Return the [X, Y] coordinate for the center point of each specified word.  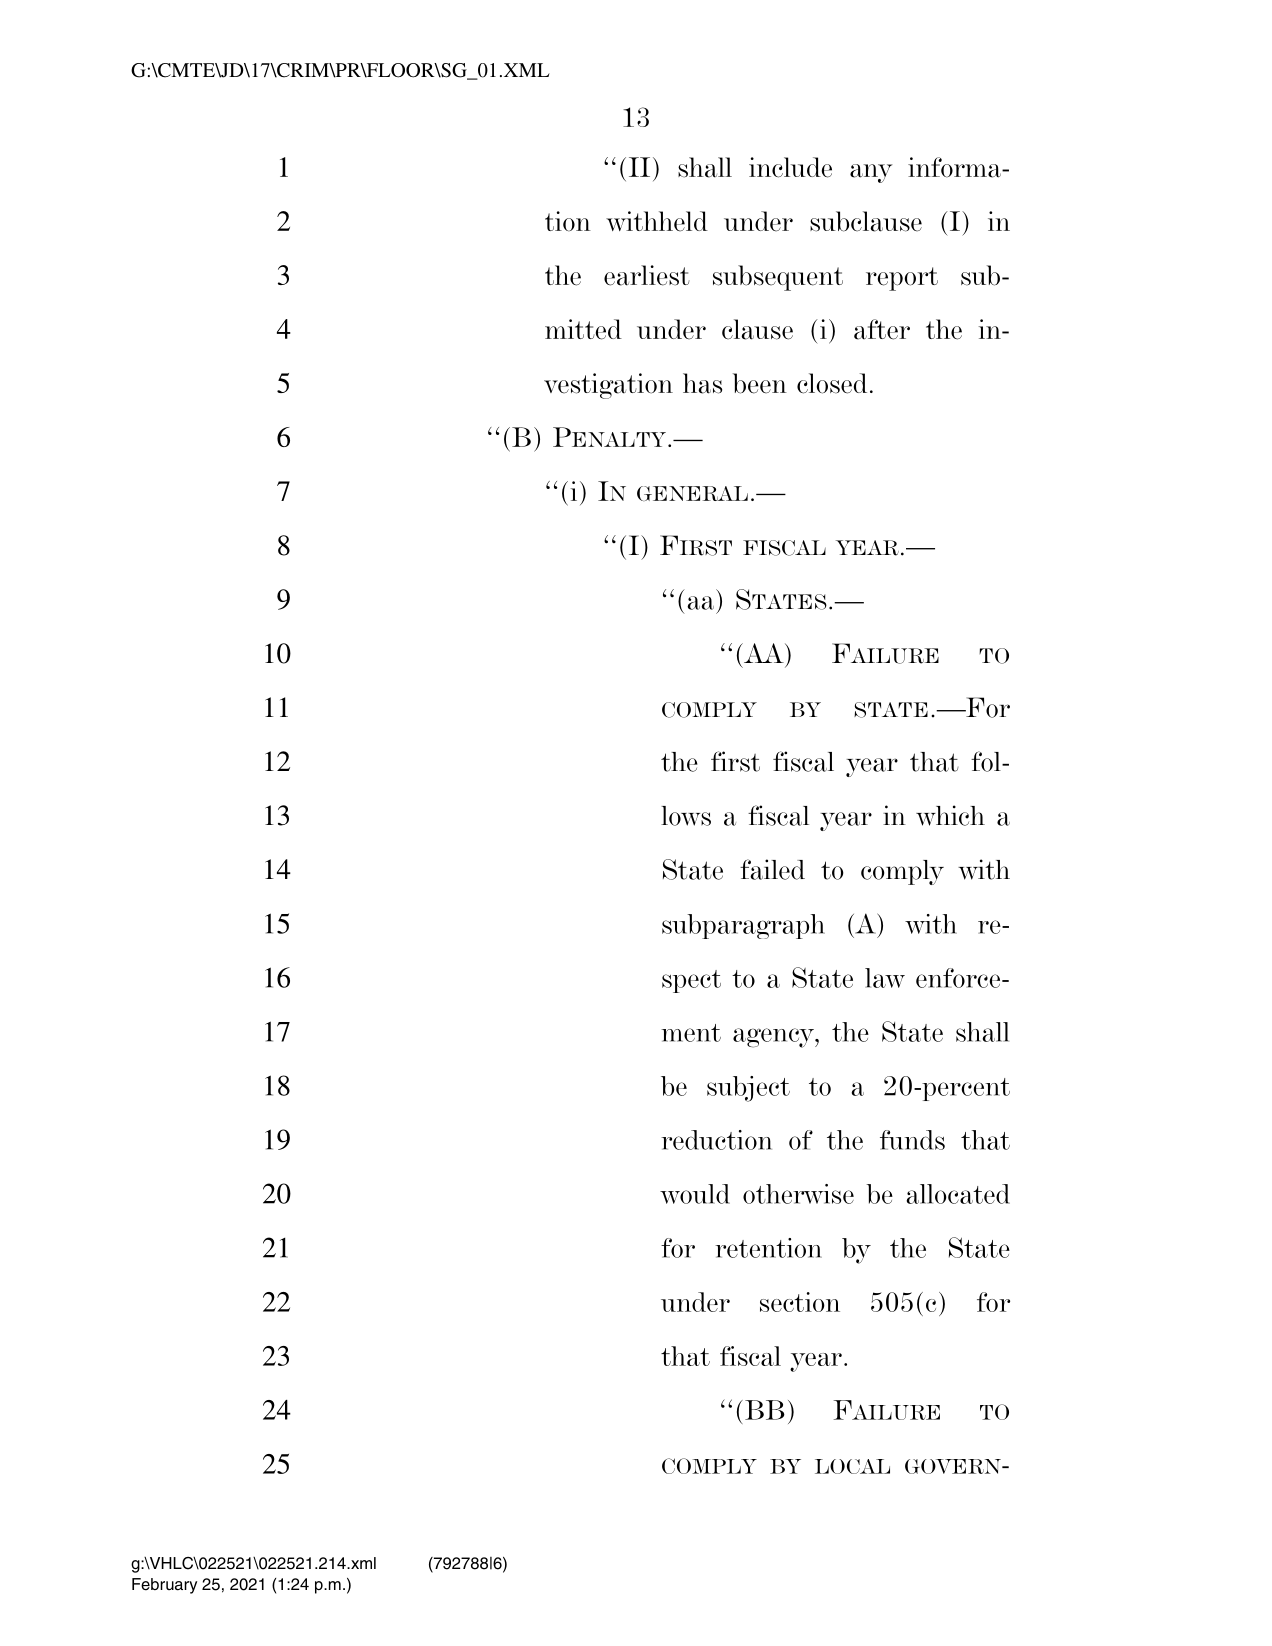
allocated [958, 1194]
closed [832, 383]
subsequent [778, 278]
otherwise [798, 1194]
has [702, 383]
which [950, 815]
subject [748, 1089]
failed [772, 869]
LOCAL [852, 1466]
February [164, 1586]
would [695, 1194]
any [871, 173]
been [760, 383]
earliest [647, 275]
